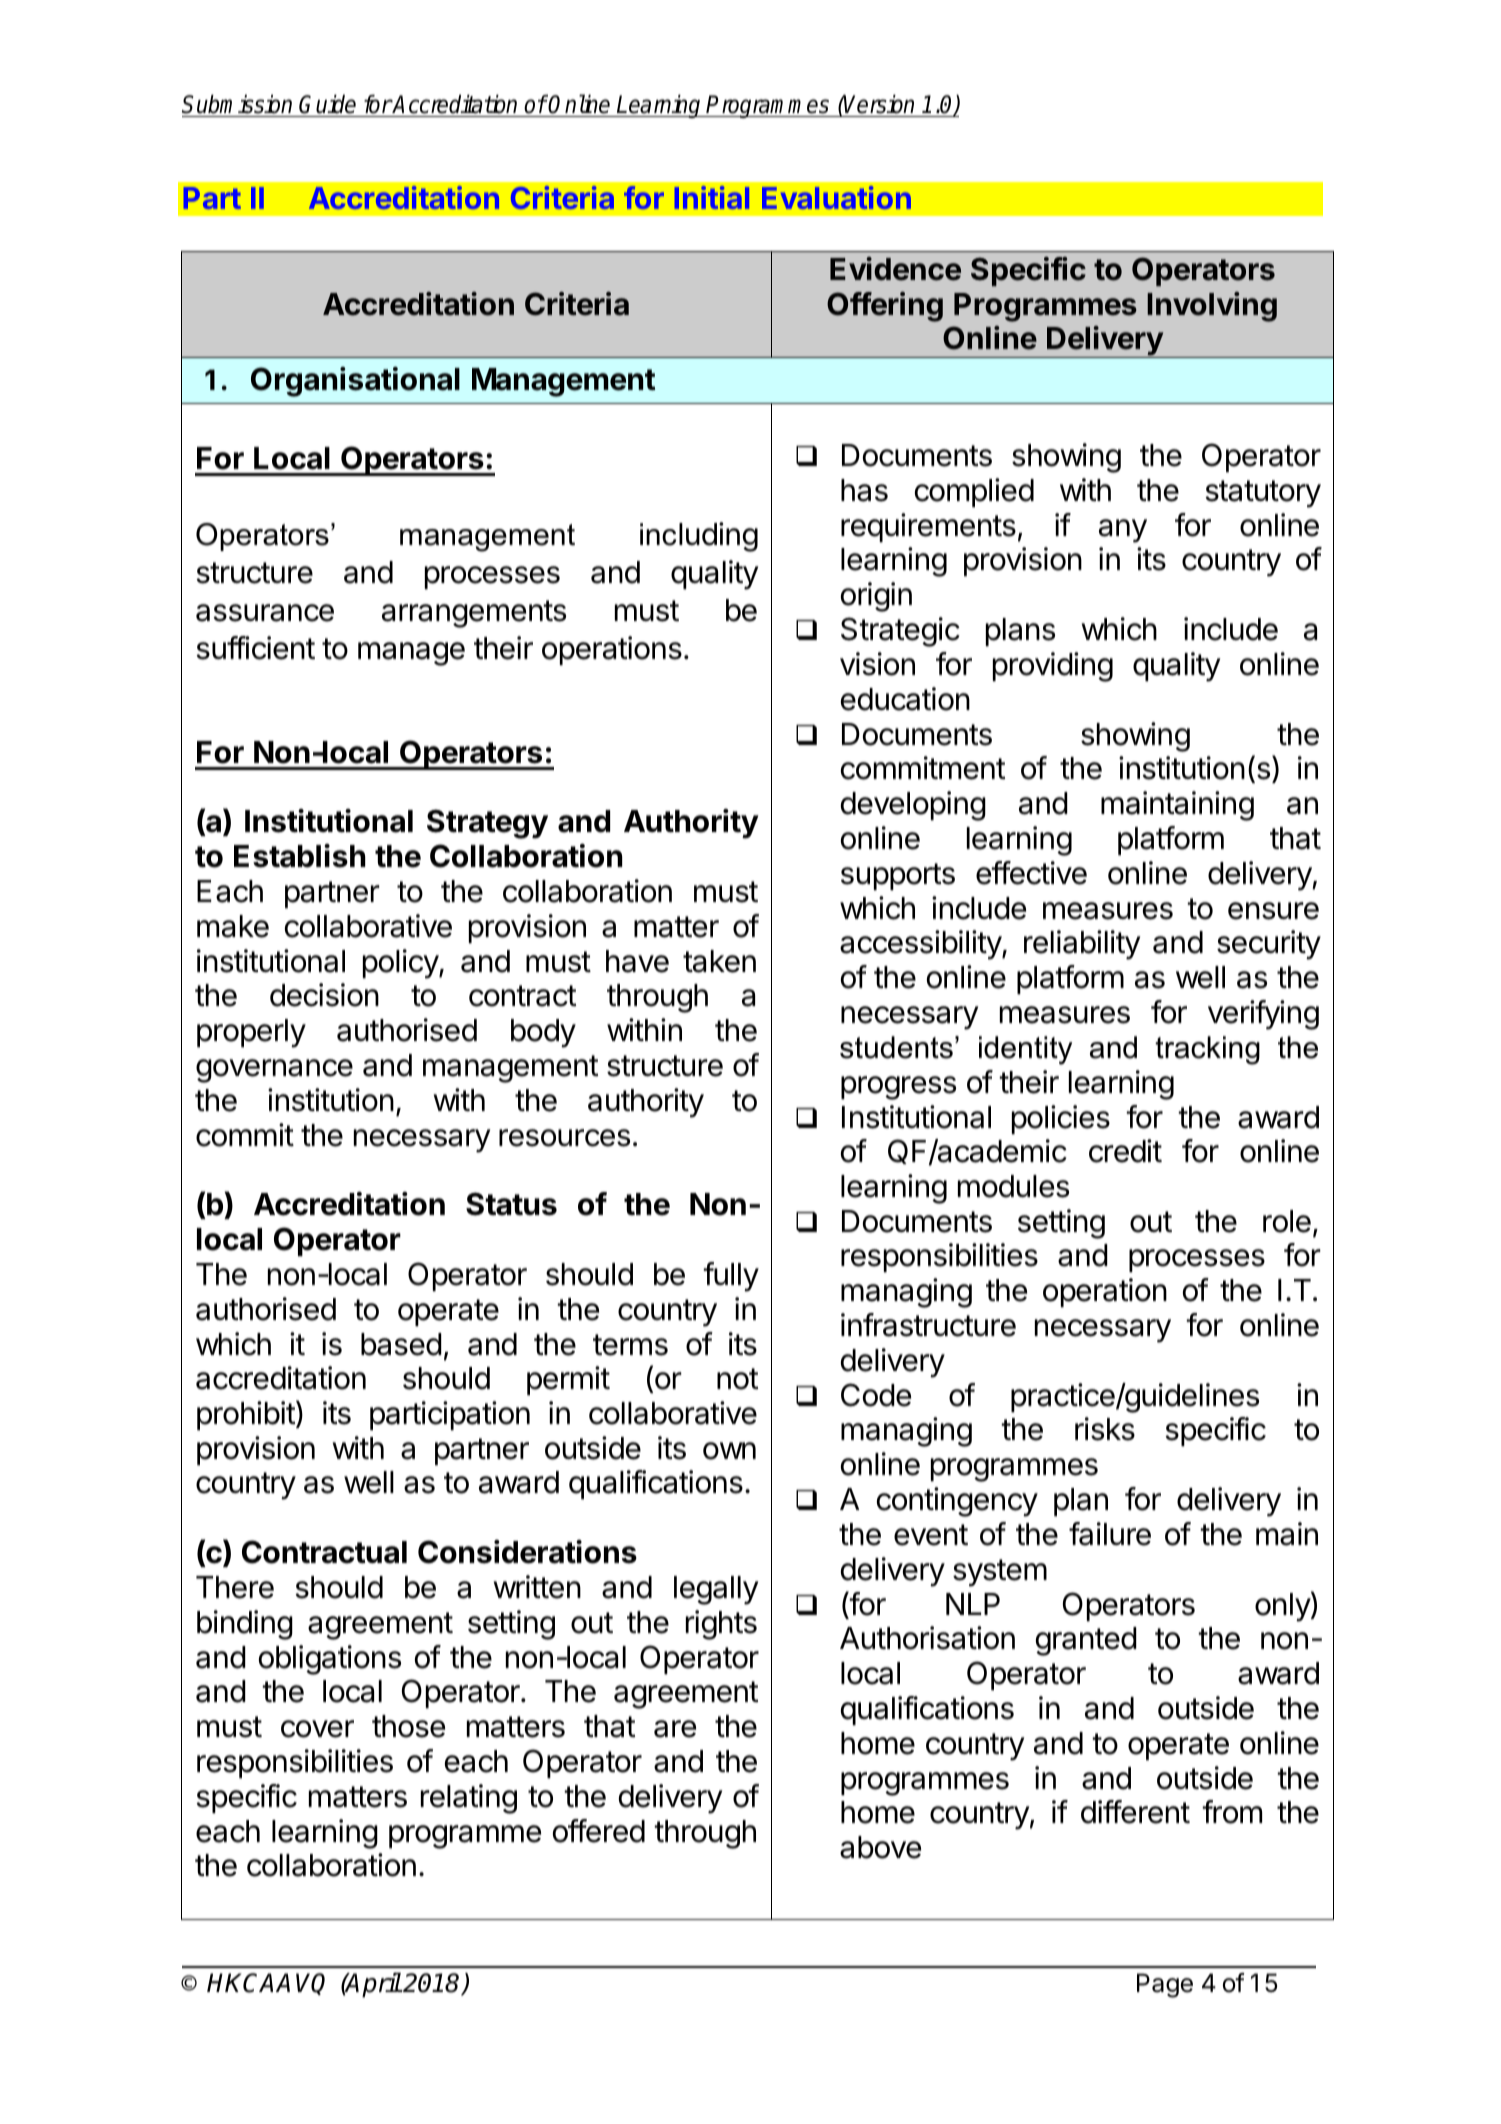  What do you see at coordinates (237, 104) in the document?
I see `Submission` at bounding box center [237, 104].
